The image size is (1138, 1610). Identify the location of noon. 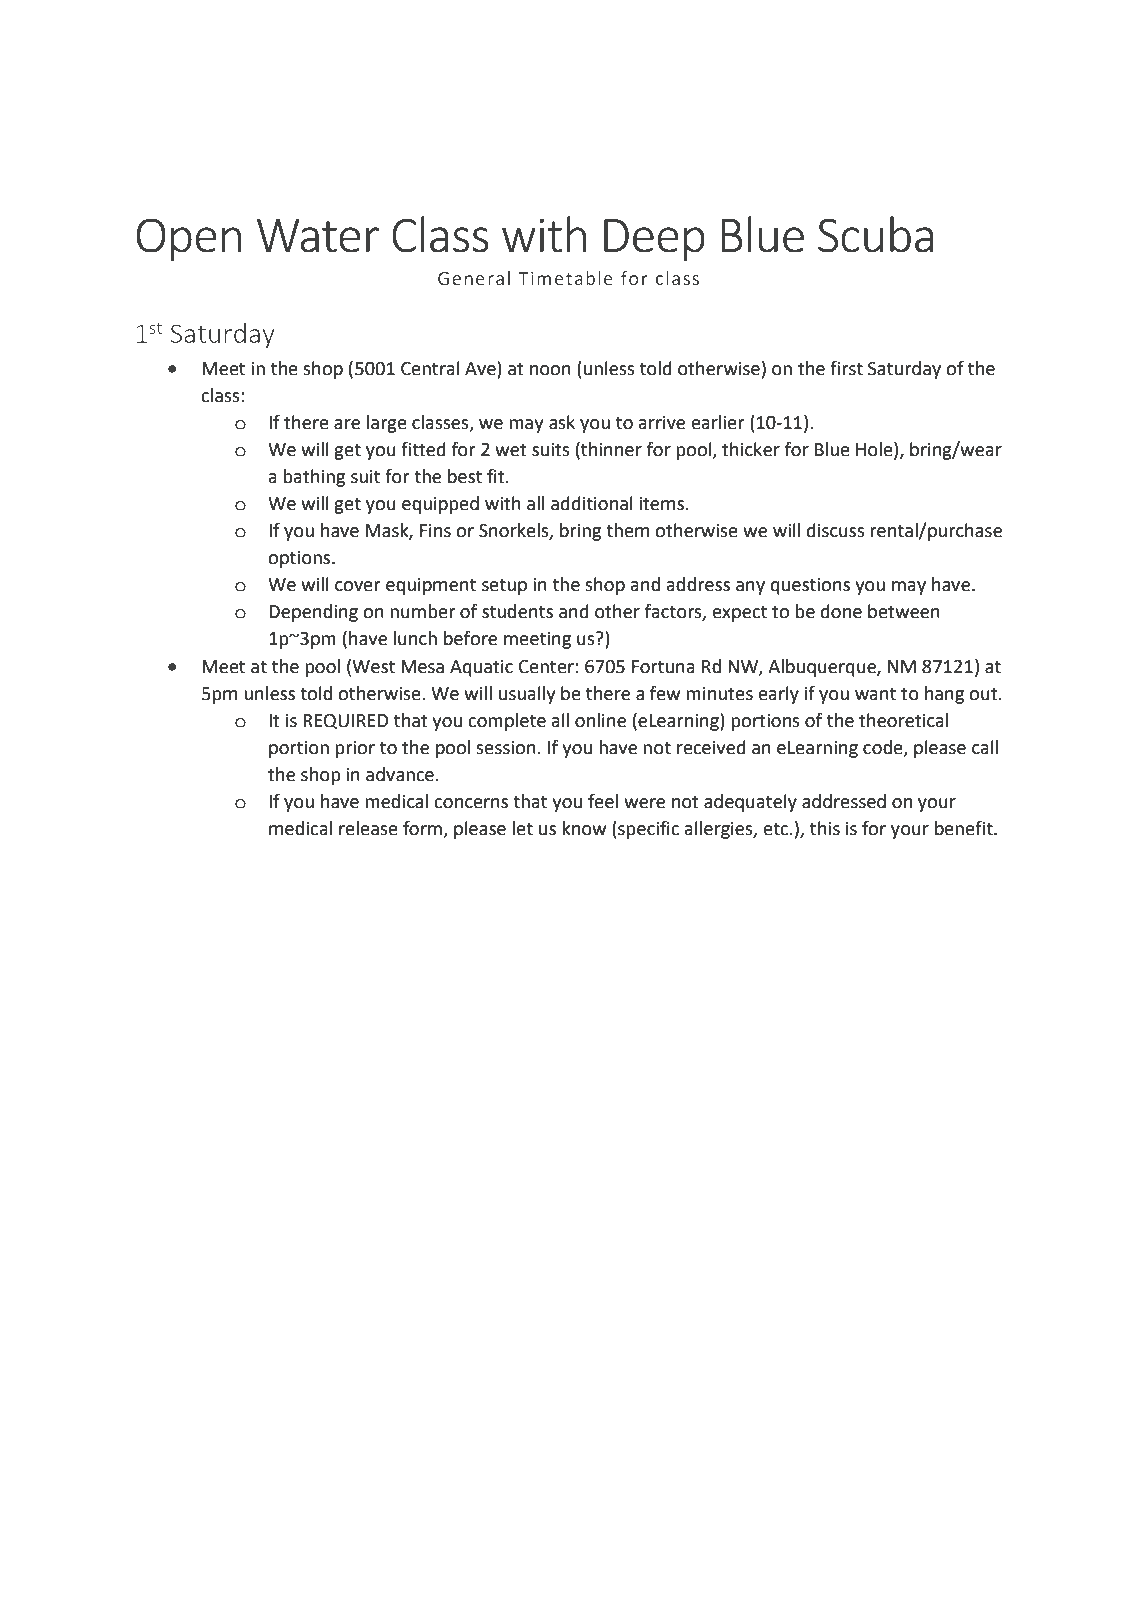
(550, 370).
